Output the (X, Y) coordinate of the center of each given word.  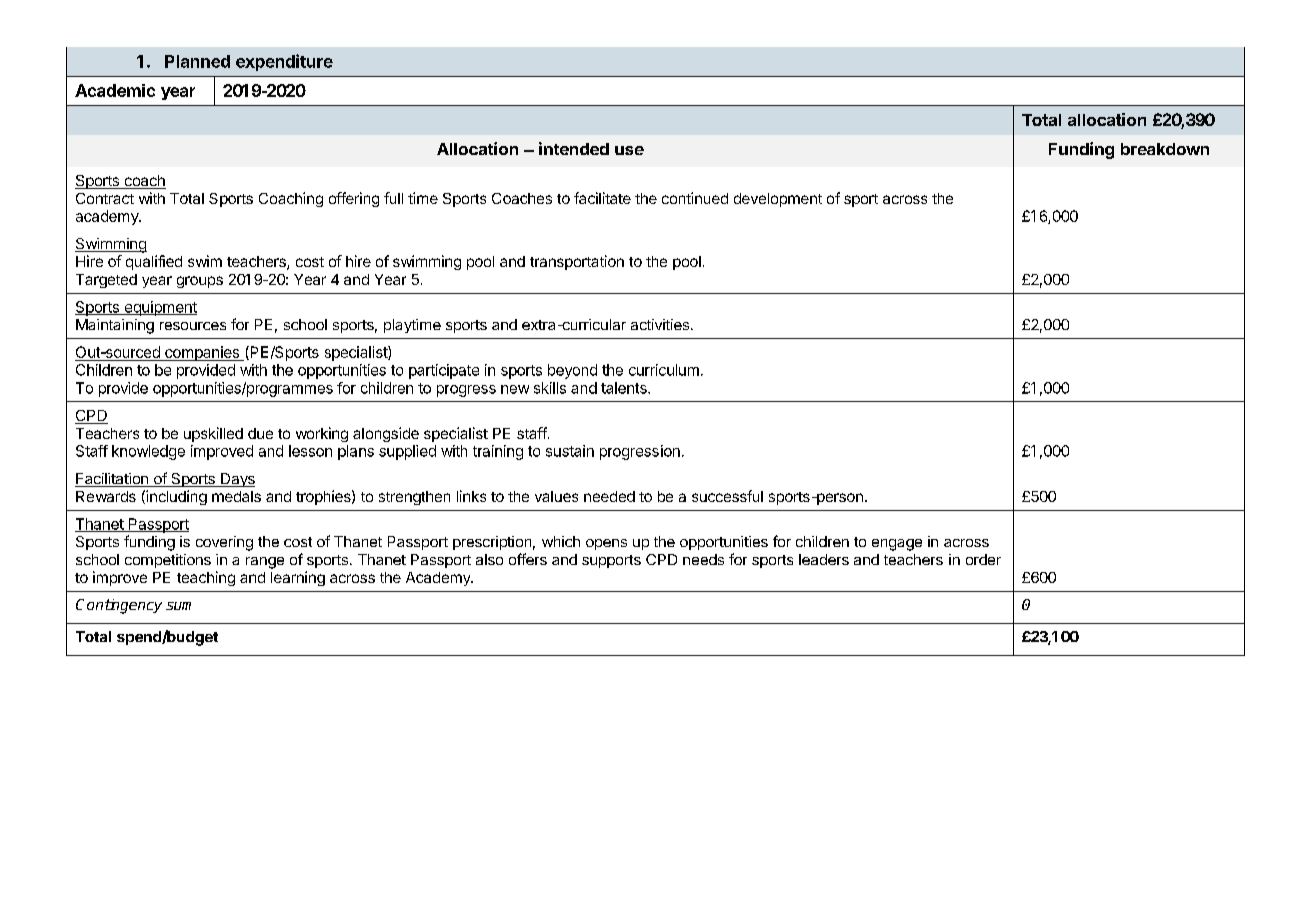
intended (574, 148)
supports (611, 561)
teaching (206, 578)
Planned (197, 61)
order (983, 559)
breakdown (1165, 149)
